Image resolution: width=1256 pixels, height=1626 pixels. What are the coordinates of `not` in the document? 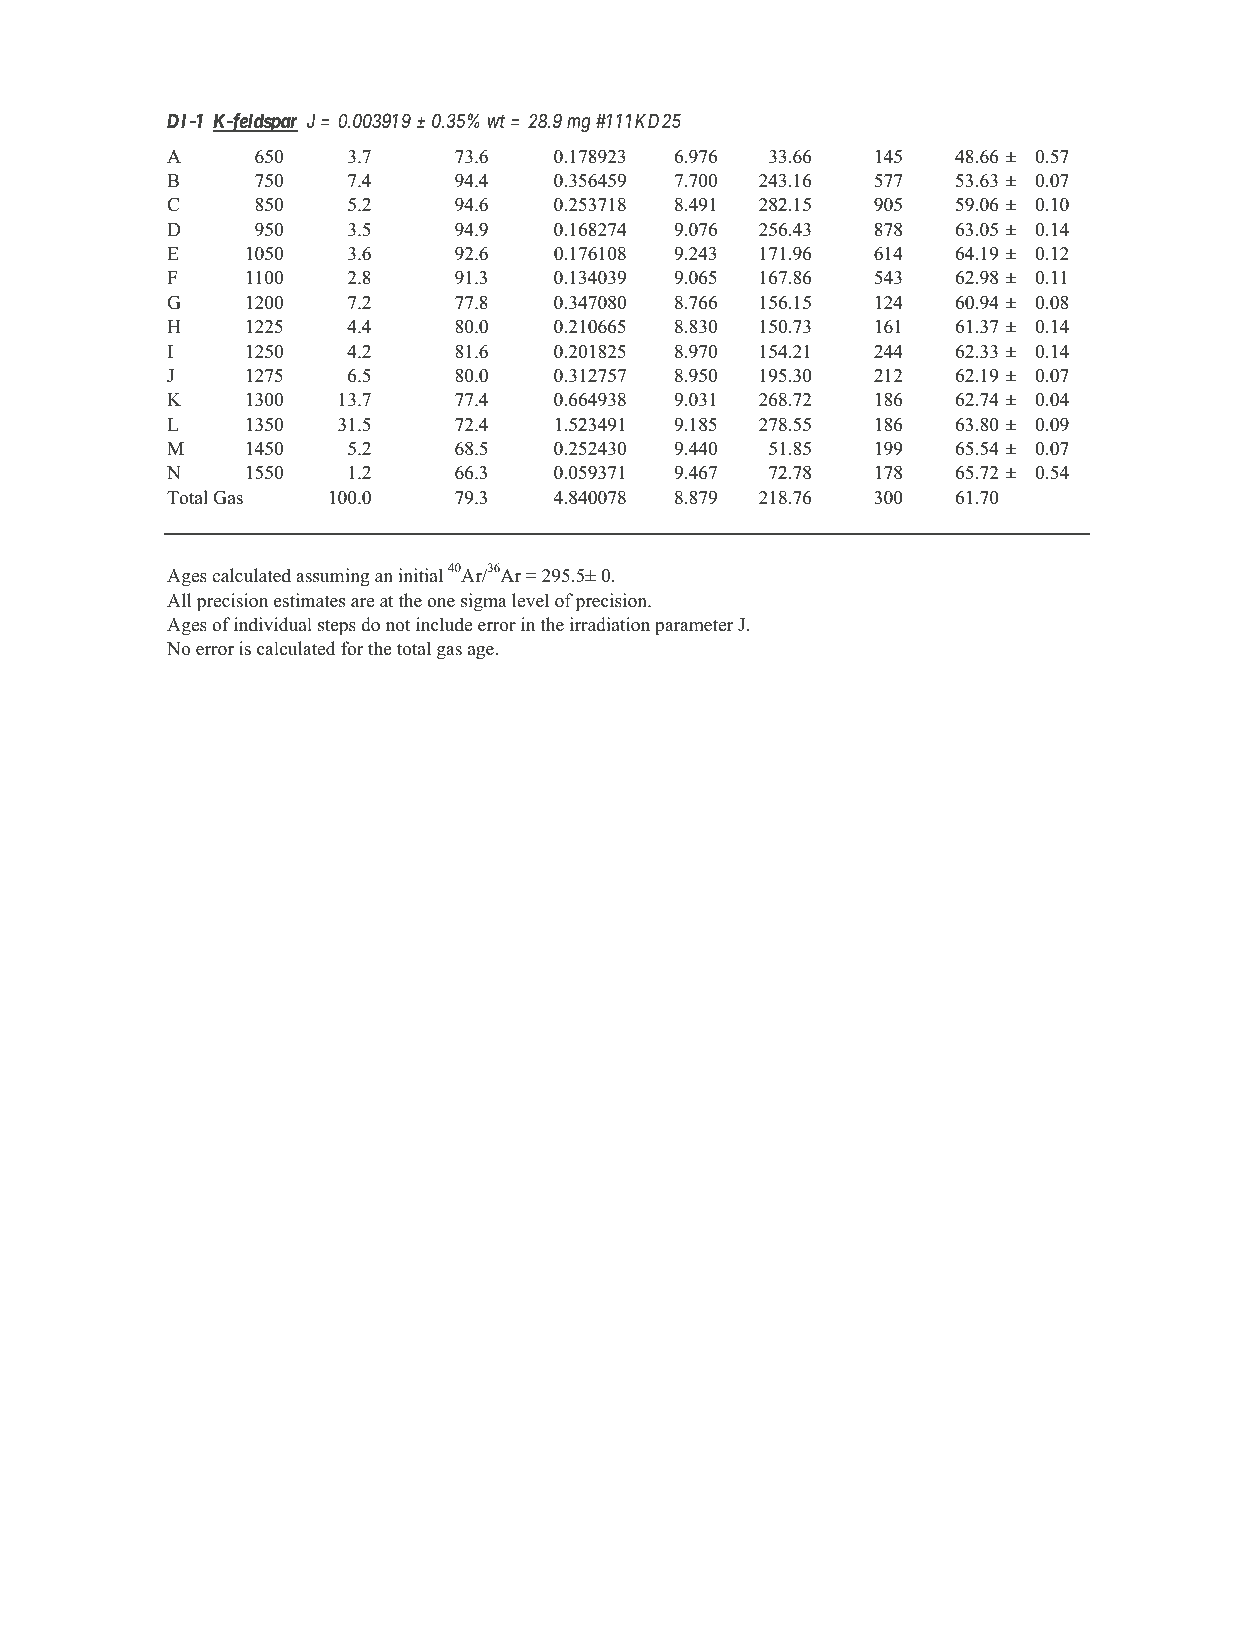 It's located at (398, 626).
